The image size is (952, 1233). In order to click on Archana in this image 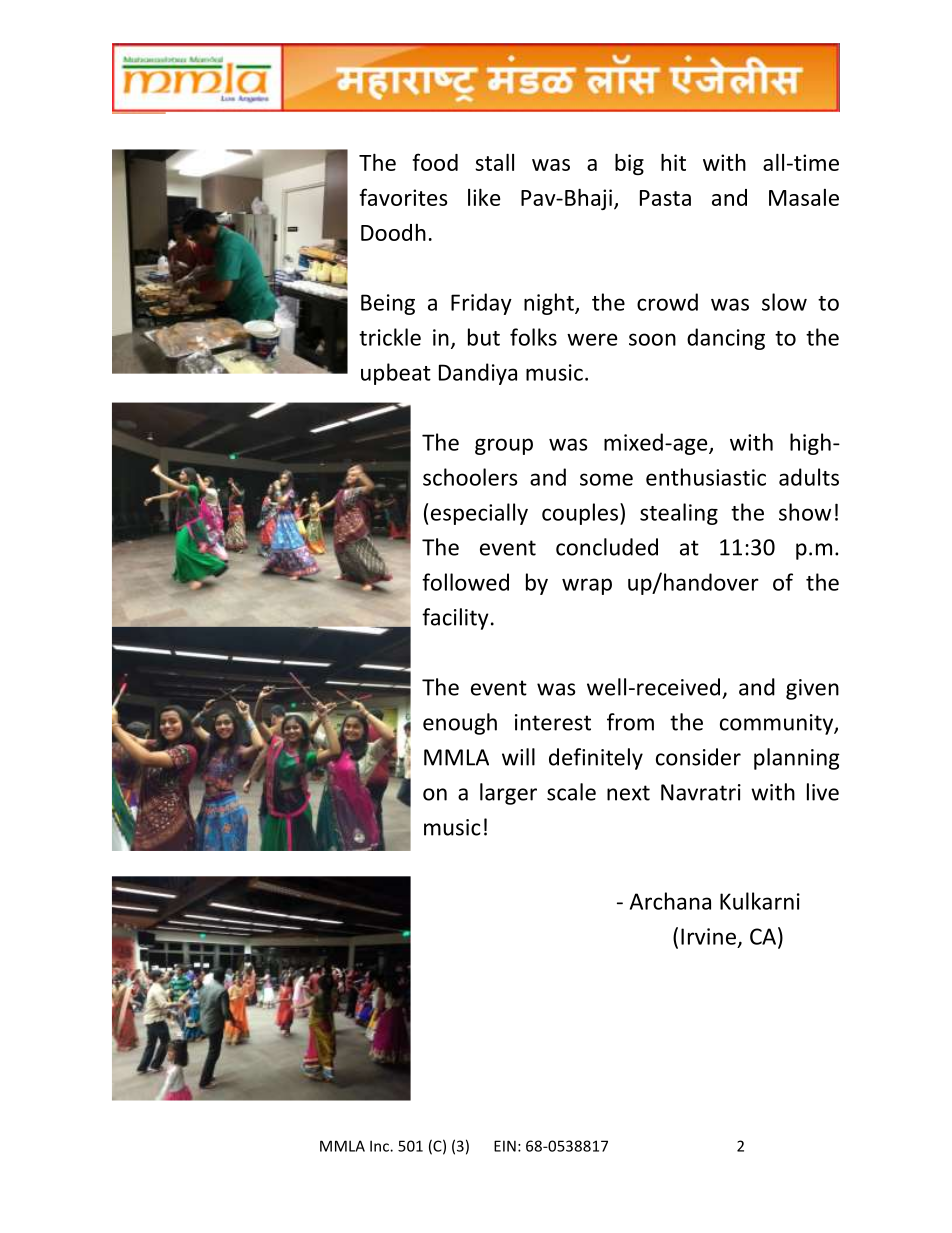, I will do `click(670, 901)`.
